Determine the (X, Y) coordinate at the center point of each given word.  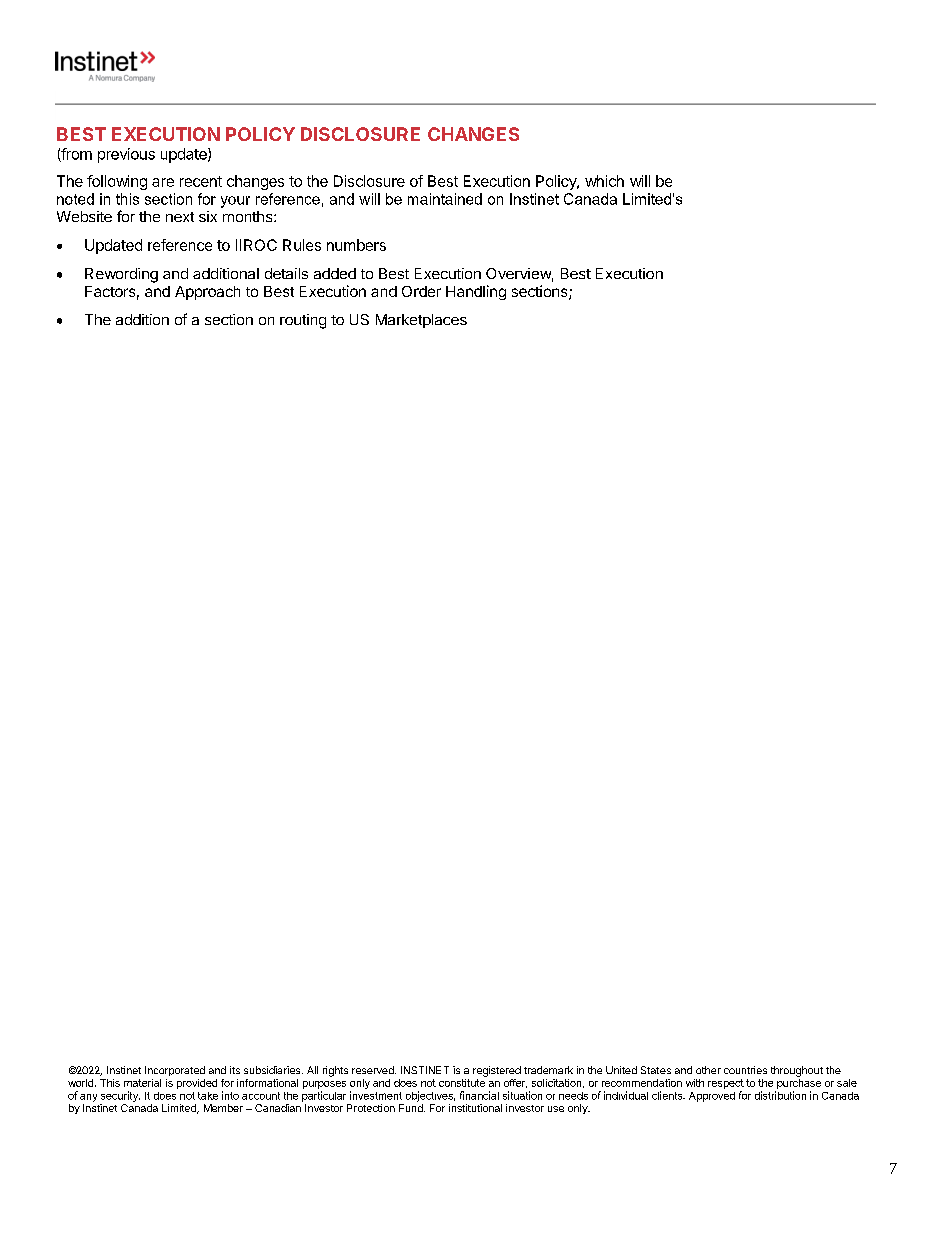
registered (497, 1071)
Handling (476, 292)
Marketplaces (421, 321)
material (142, 1083)
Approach (207, 293)
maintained (445, 199)
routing (303, 321)
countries (745, 1070)
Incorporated (175, 1071)
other (708, 1070)
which (604, 181)
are (163, 182)
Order (421, 291)
